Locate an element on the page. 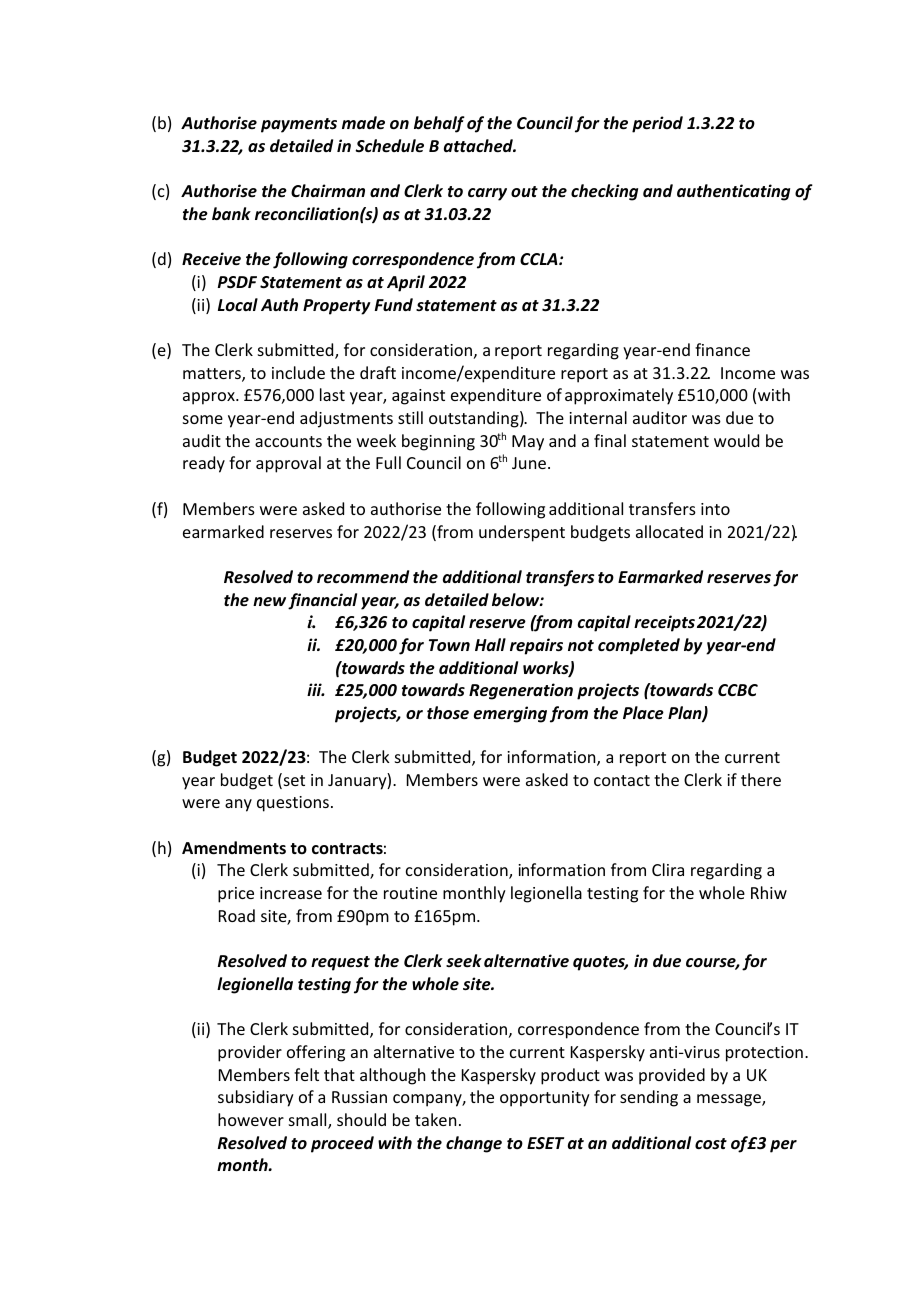 This page has width=924, height=1307. June is located at coordinates (529, 463).
